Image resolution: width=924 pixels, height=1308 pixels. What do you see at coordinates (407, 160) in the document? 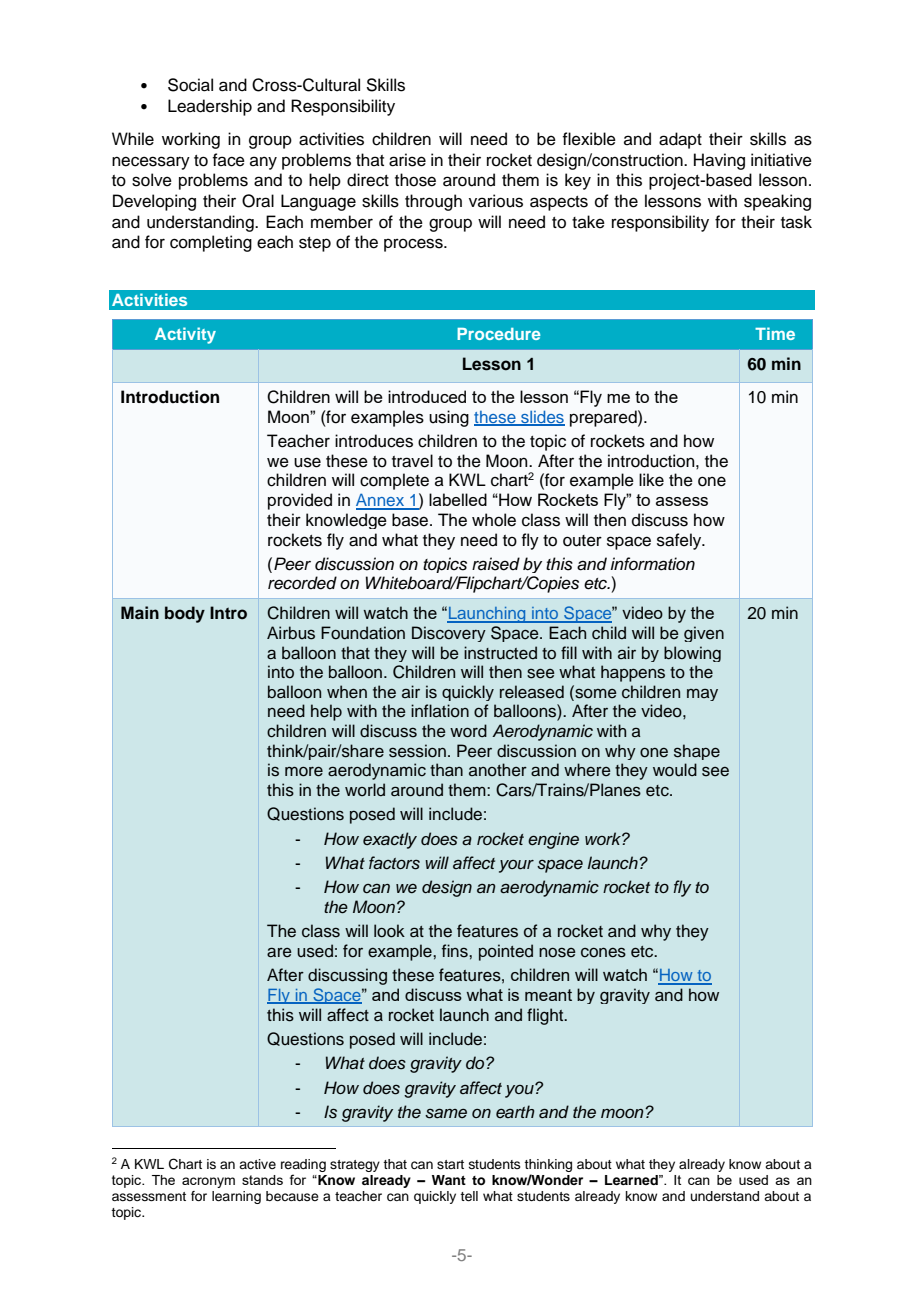
I see `arise` at bounding box center [407, 160].
